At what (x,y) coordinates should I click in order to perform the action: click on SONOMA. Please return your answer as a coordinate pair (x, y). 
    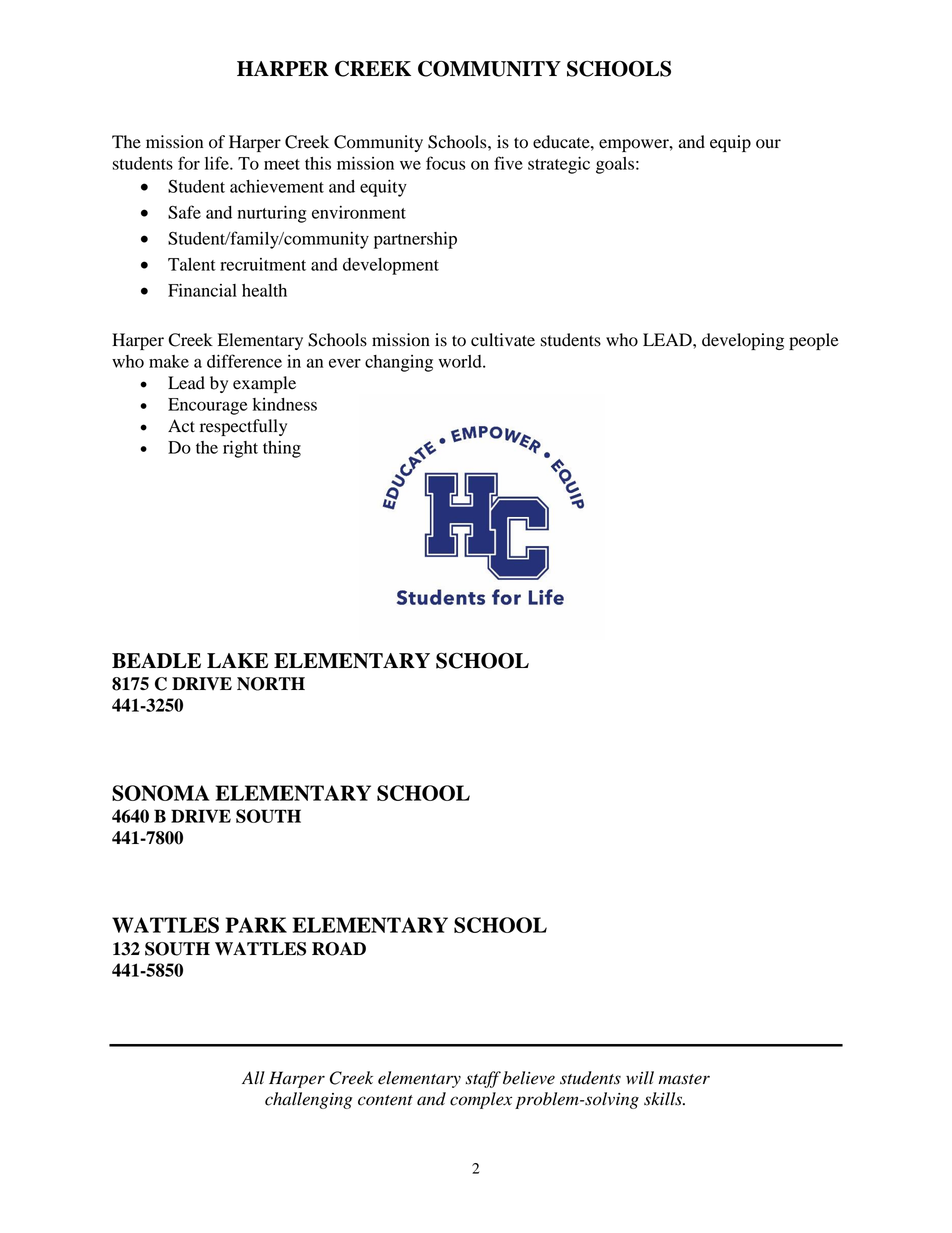
    Looking at the image, I should click on (161, 793).
